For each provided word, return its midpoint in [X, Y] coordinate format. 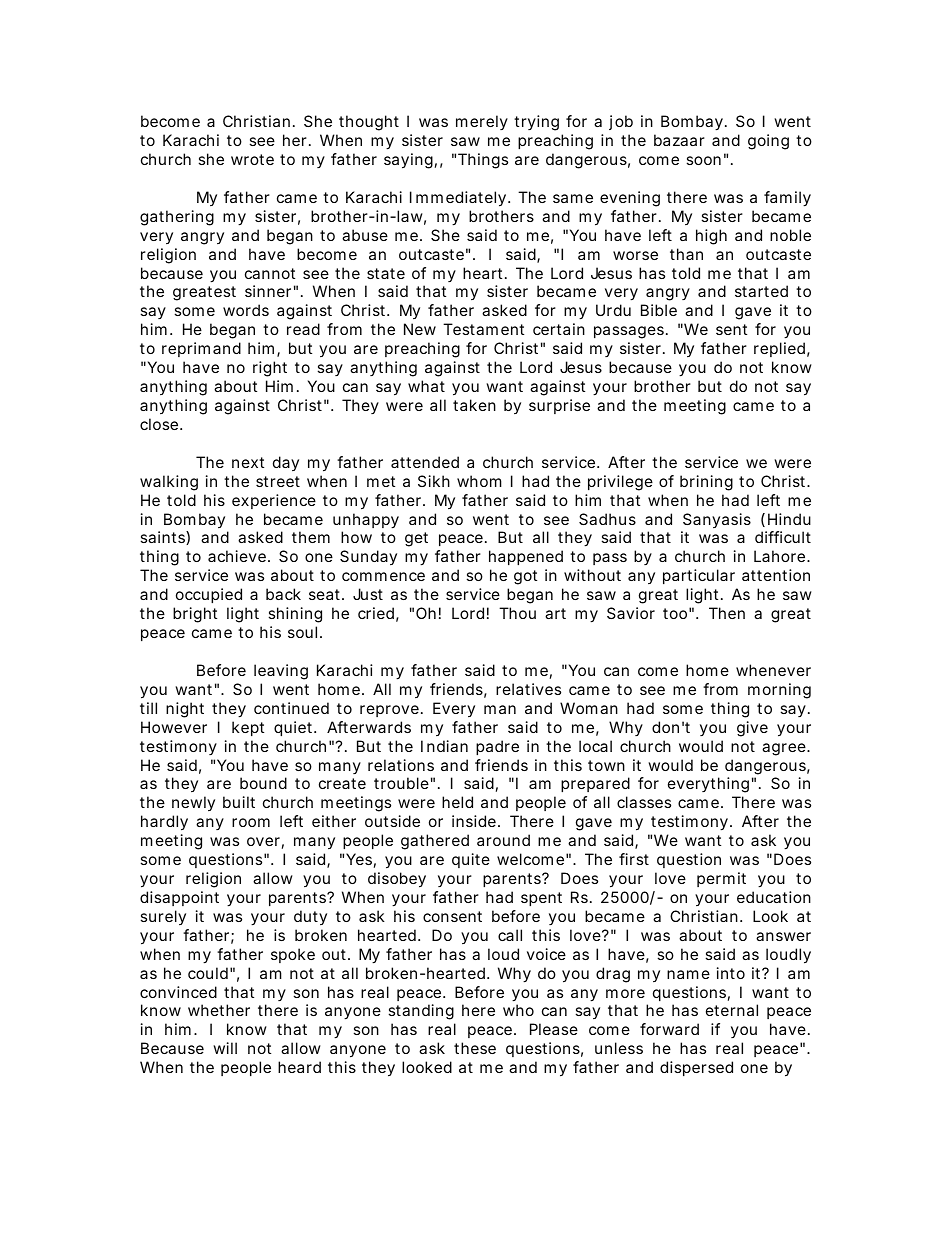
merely [482, 122]
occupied [209, 595]
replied [779, 349]
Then [727, 613]
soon [703, 160]
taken [474, 405]
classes [644, 802]
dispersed [696, 1068]
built [239, 802]
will [225, 1048]
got [525, 577]
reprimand [201, 349]
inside [474, 821]
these [475, 1048]
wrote [252, 159]
